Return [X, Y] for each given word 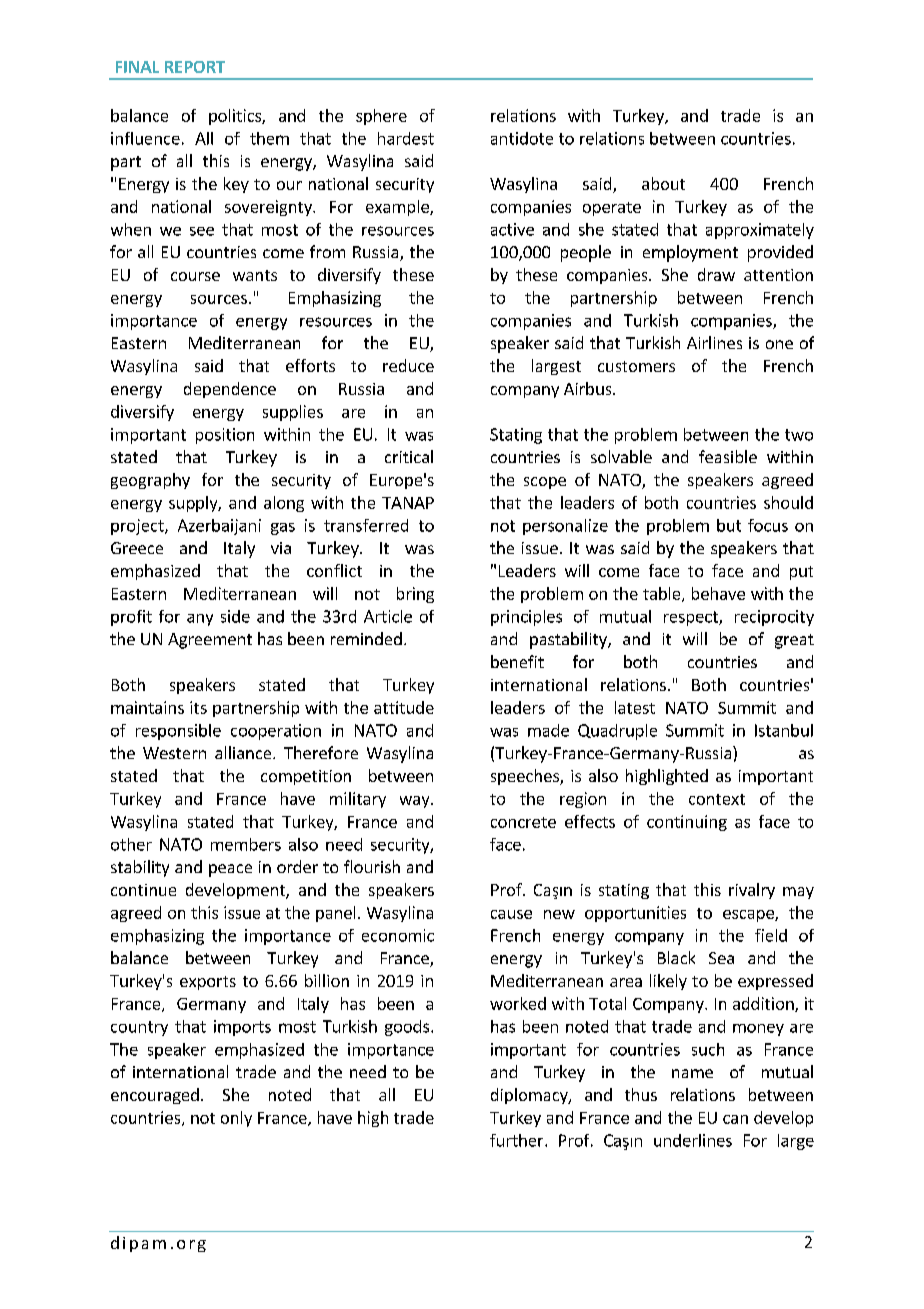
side [235, 616]
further [518, 1140]
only [236, 1119]
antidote [522, 138]
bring [415, 595]
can [735, 1119]
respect [692, 618]
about [663, 183]
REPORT [195, 67]
